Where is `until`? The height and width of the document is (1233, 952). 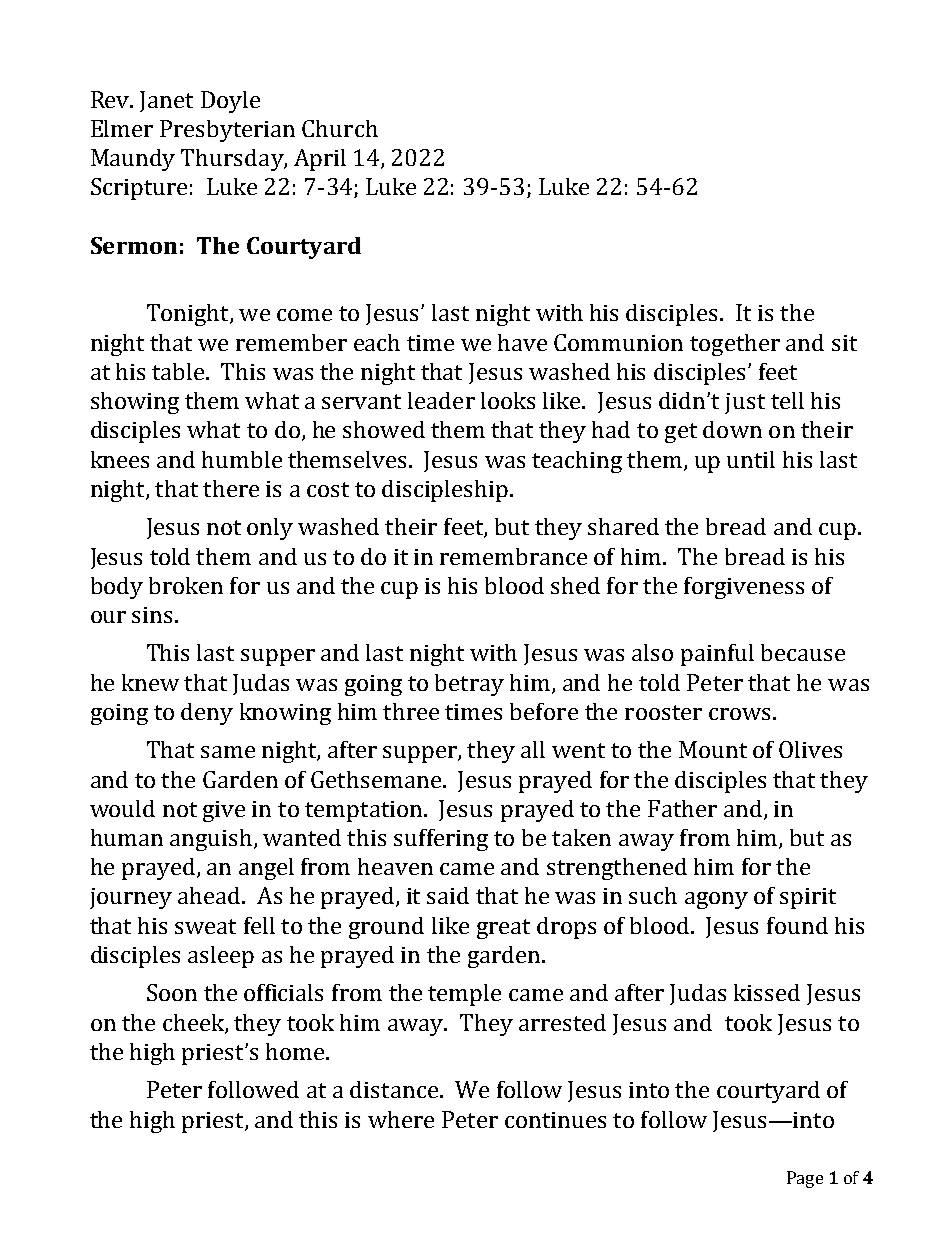
until is located at coordinates (751, 459).
